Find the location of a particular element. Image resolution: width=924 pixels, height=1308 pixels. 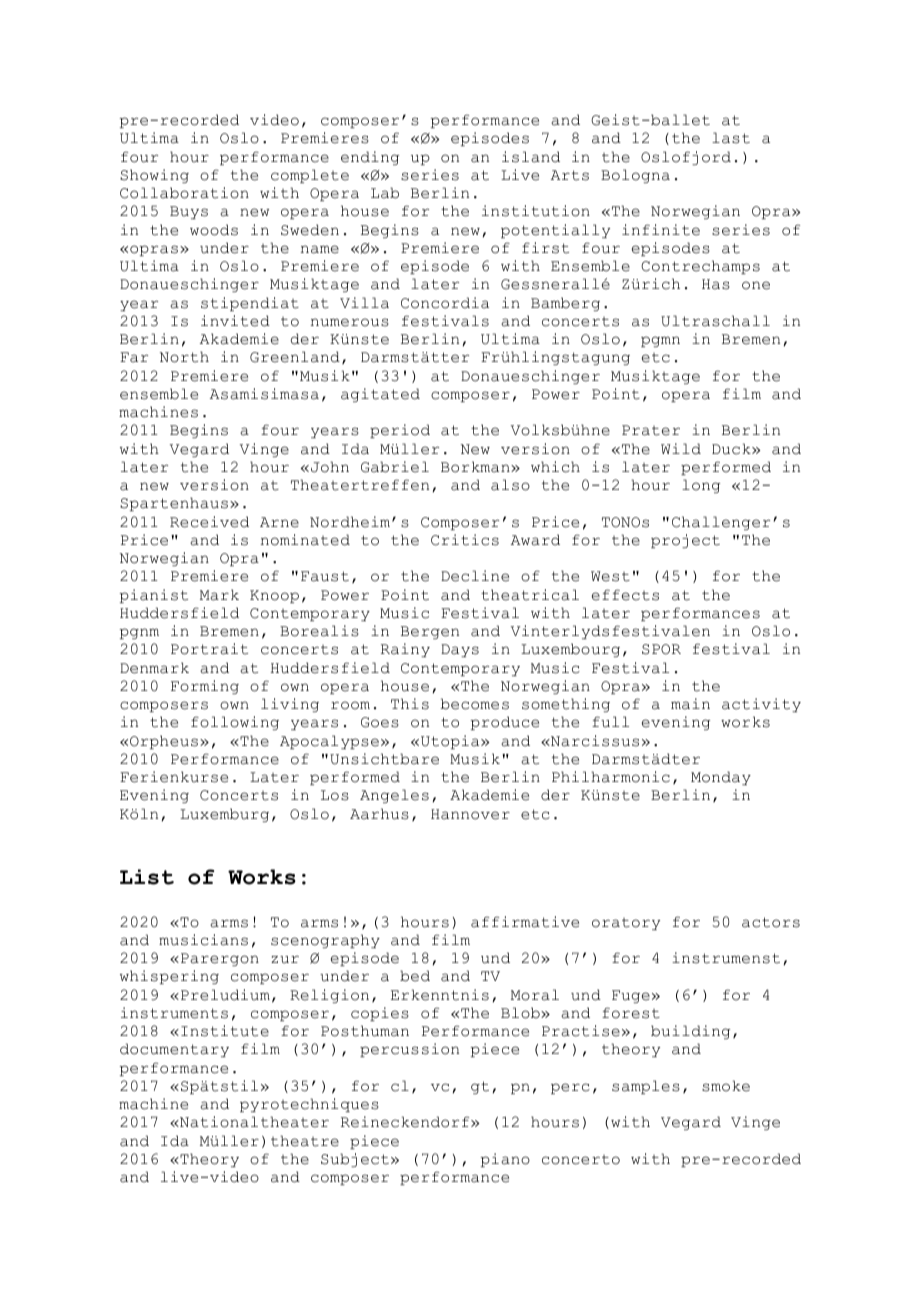

Collaboration is located at coordinates (184, 193).
